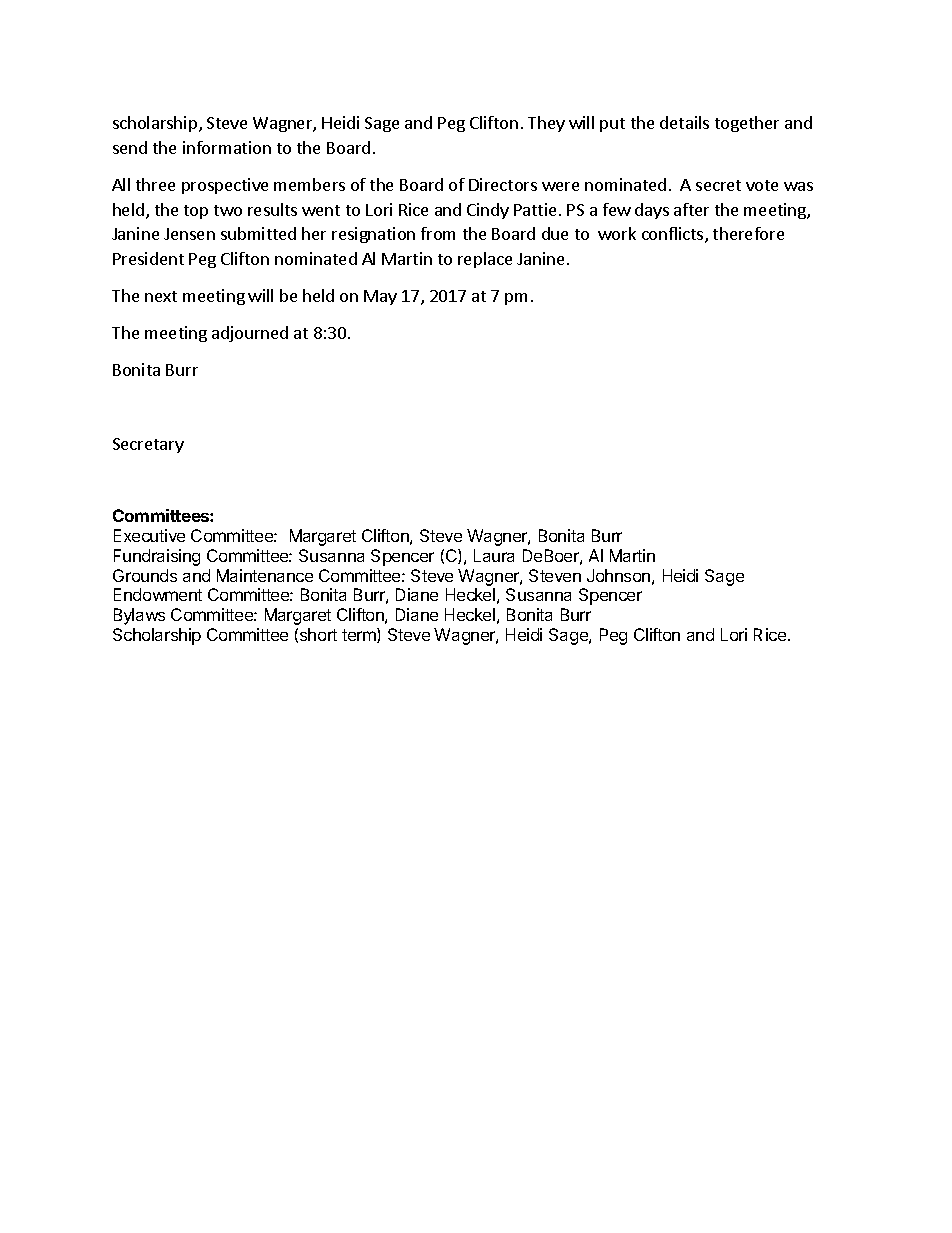 This screenshot has width=952, height=1233. Describe the element at coordinates (380, 297) in the screenshot. I see `May` at that location.
